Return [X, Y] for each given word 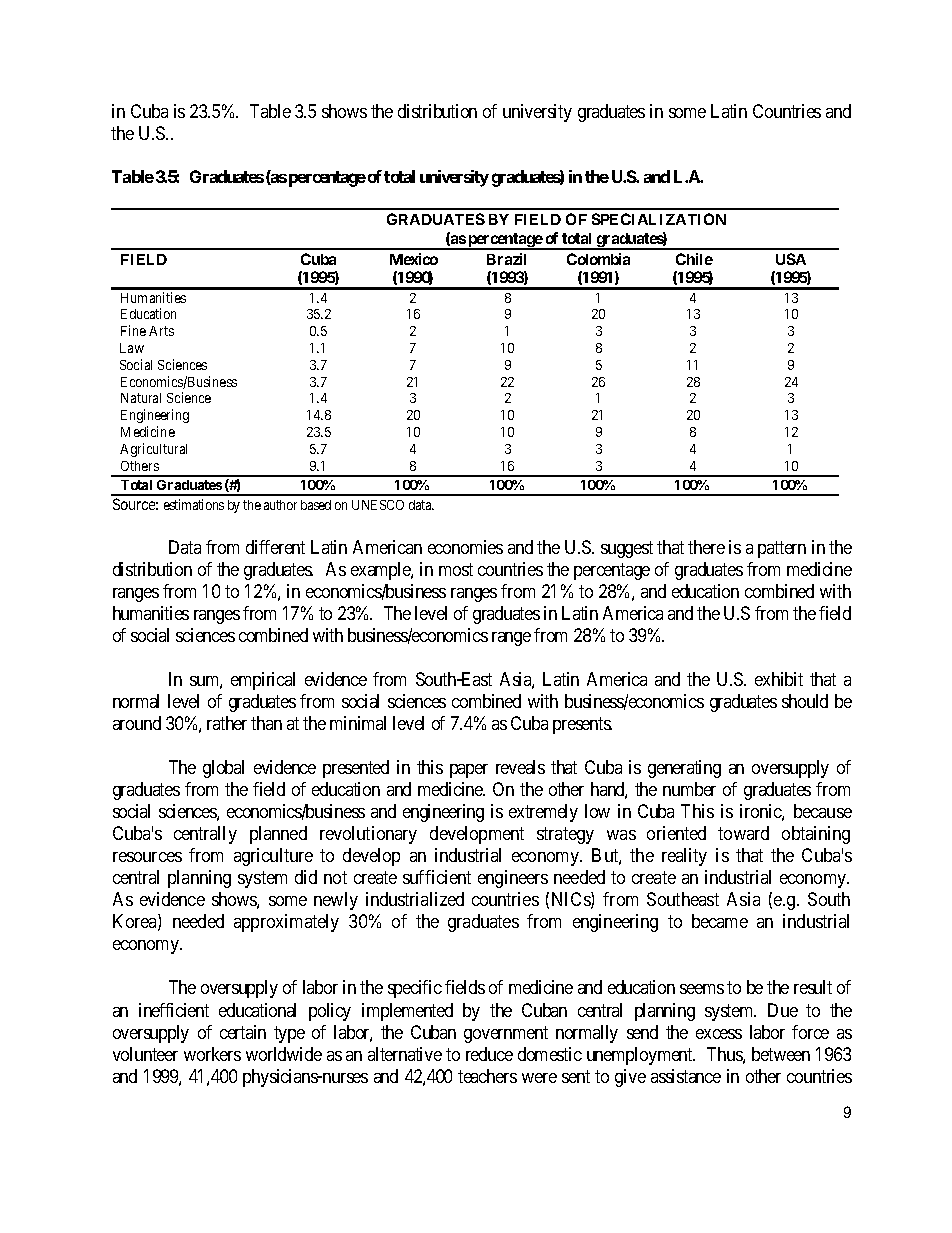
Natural [141, 398]
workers [212, 1054]
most [456, 569]
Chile [694, 259]
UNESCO [378, 505]
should [805, 701]
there [706, 547]
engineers [513, 879]
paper [469, 771]
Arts [161, 331]
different [275, 547]
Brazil [506, 259]
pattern [782, 549]
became [720, 921]
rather [227, 723]
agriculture [273, 857]
